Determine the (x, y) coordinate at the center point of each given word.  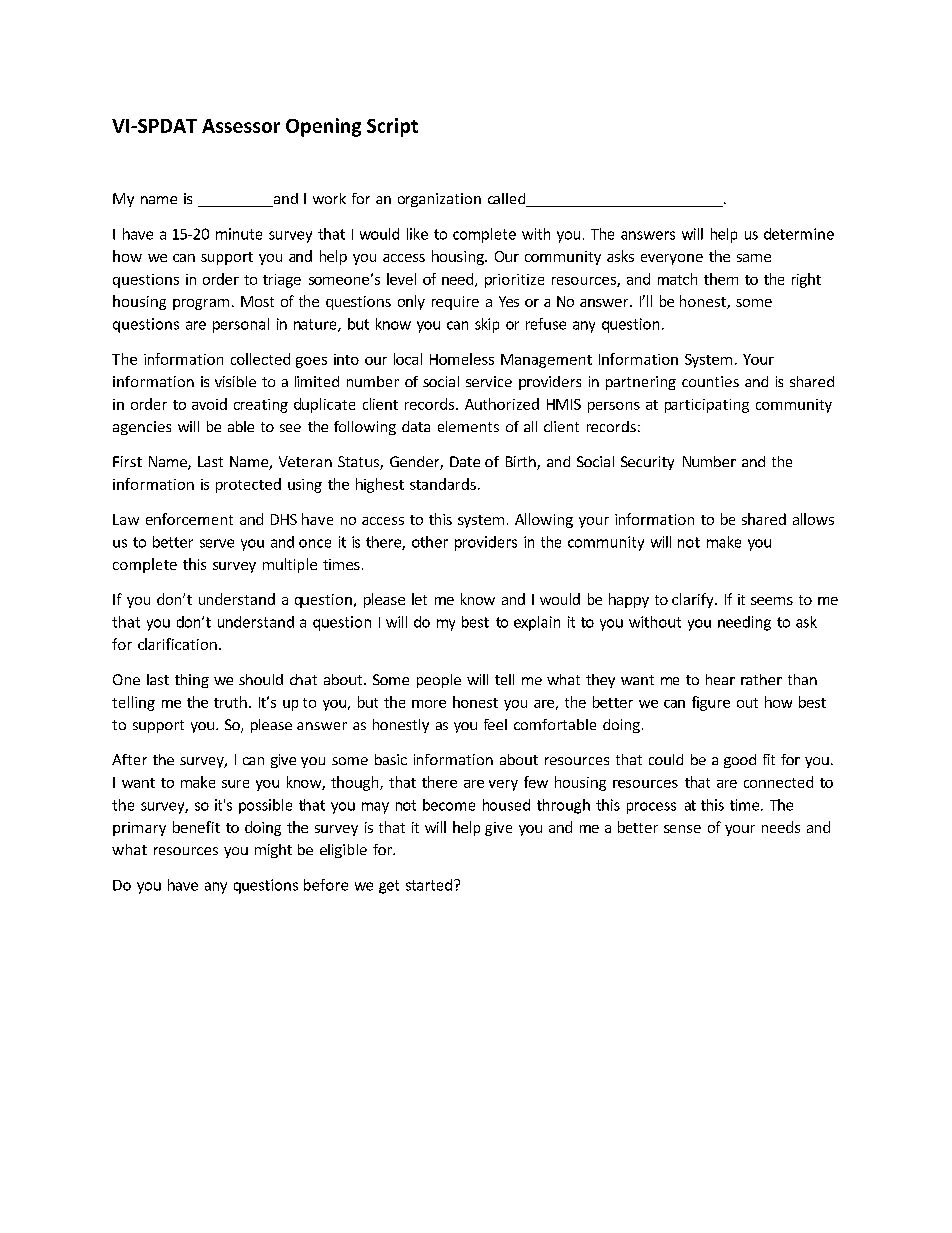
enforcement (189, 519)
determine (799, 234)
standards (443, 484)
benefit (196, 827)
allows (813, 519)
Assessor (241, 126)
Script (392, 127)
